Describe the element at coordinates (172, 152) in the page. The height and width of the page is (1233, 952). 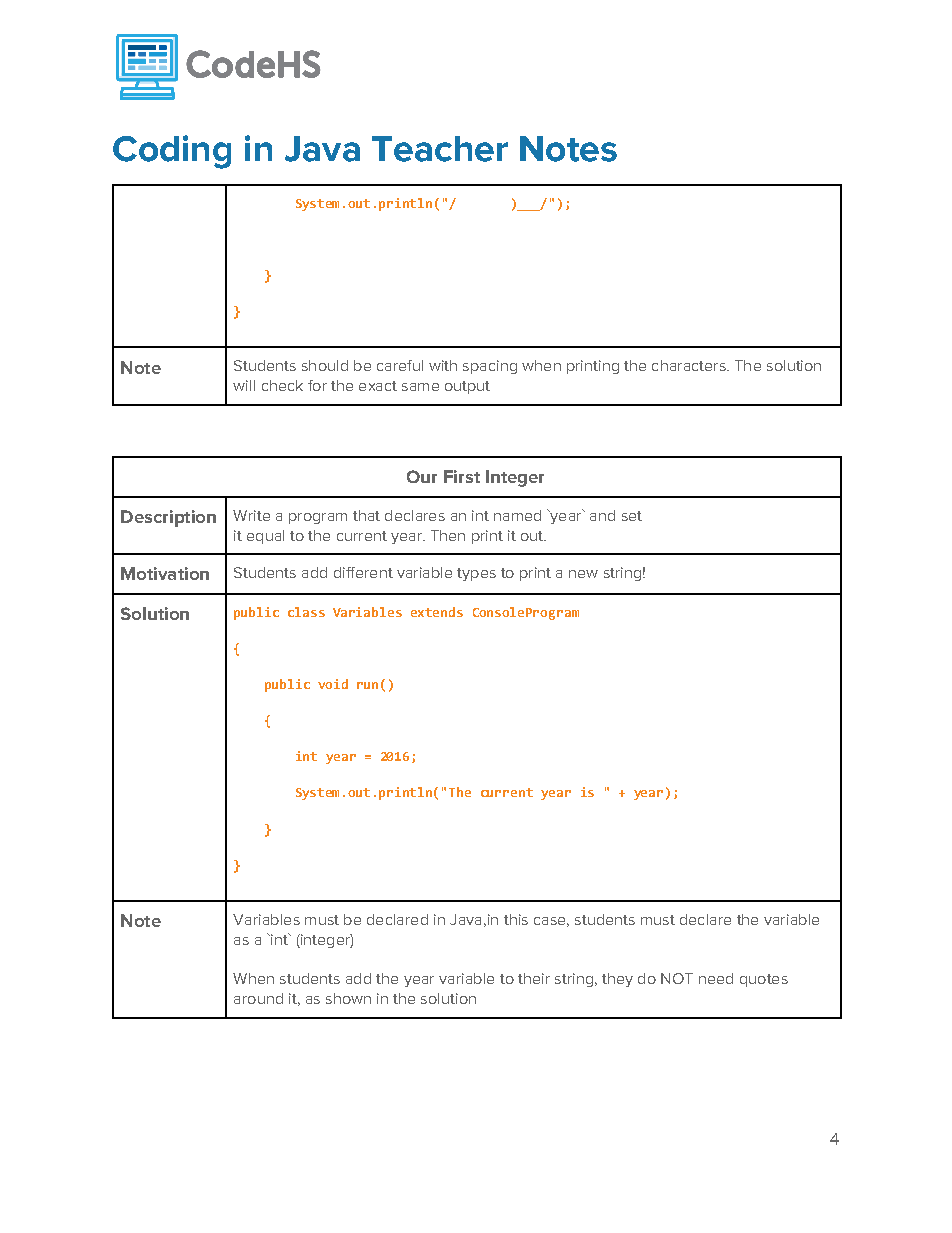
I see `Coding` at that location.
